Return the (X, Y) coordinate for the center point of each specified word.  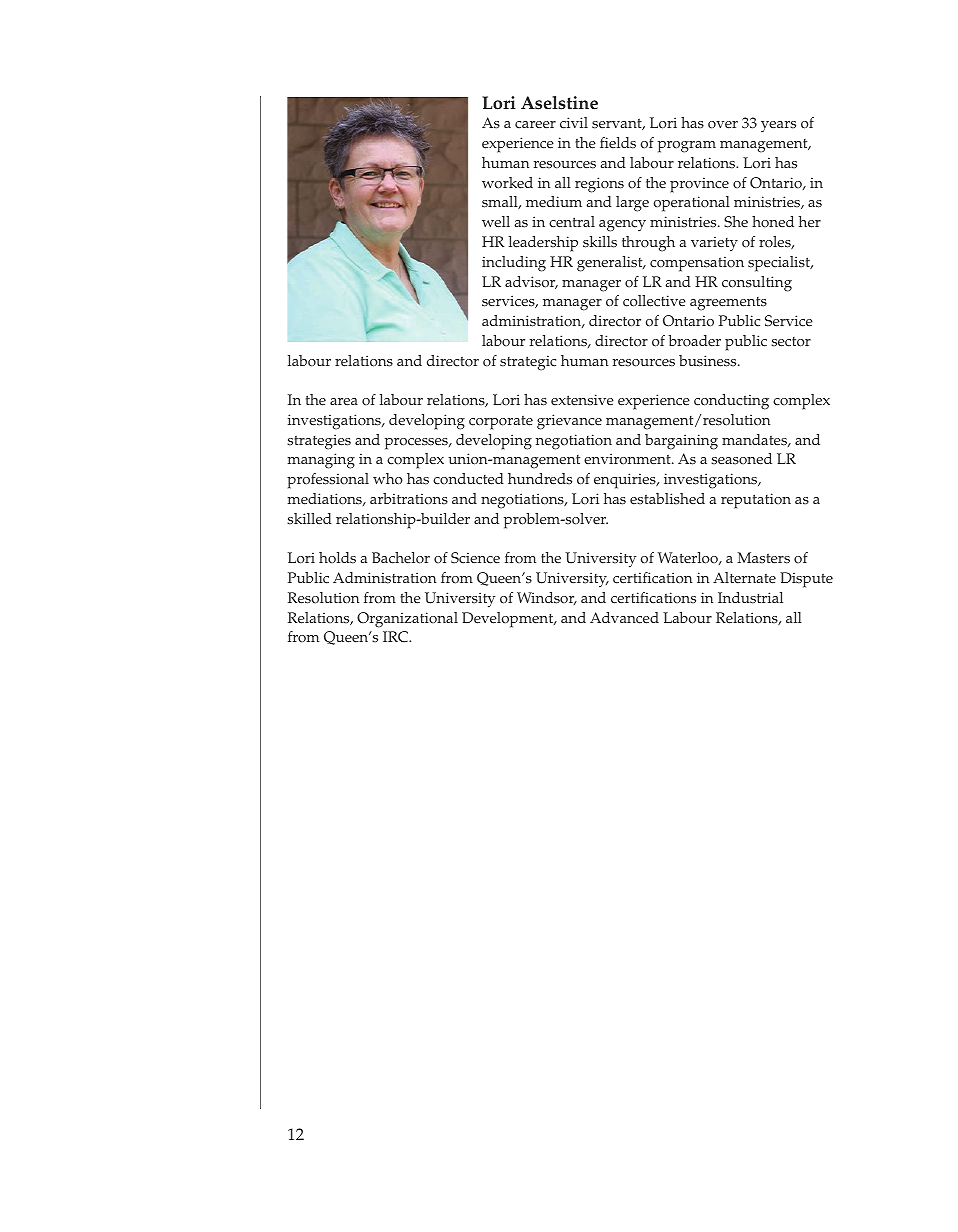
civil (574, 123)
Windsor (547, 598)
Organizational (407, 620)
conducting (731, 402)
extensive (582, 400)
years (778, 126)
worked (507, 183)
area (344, 401)
